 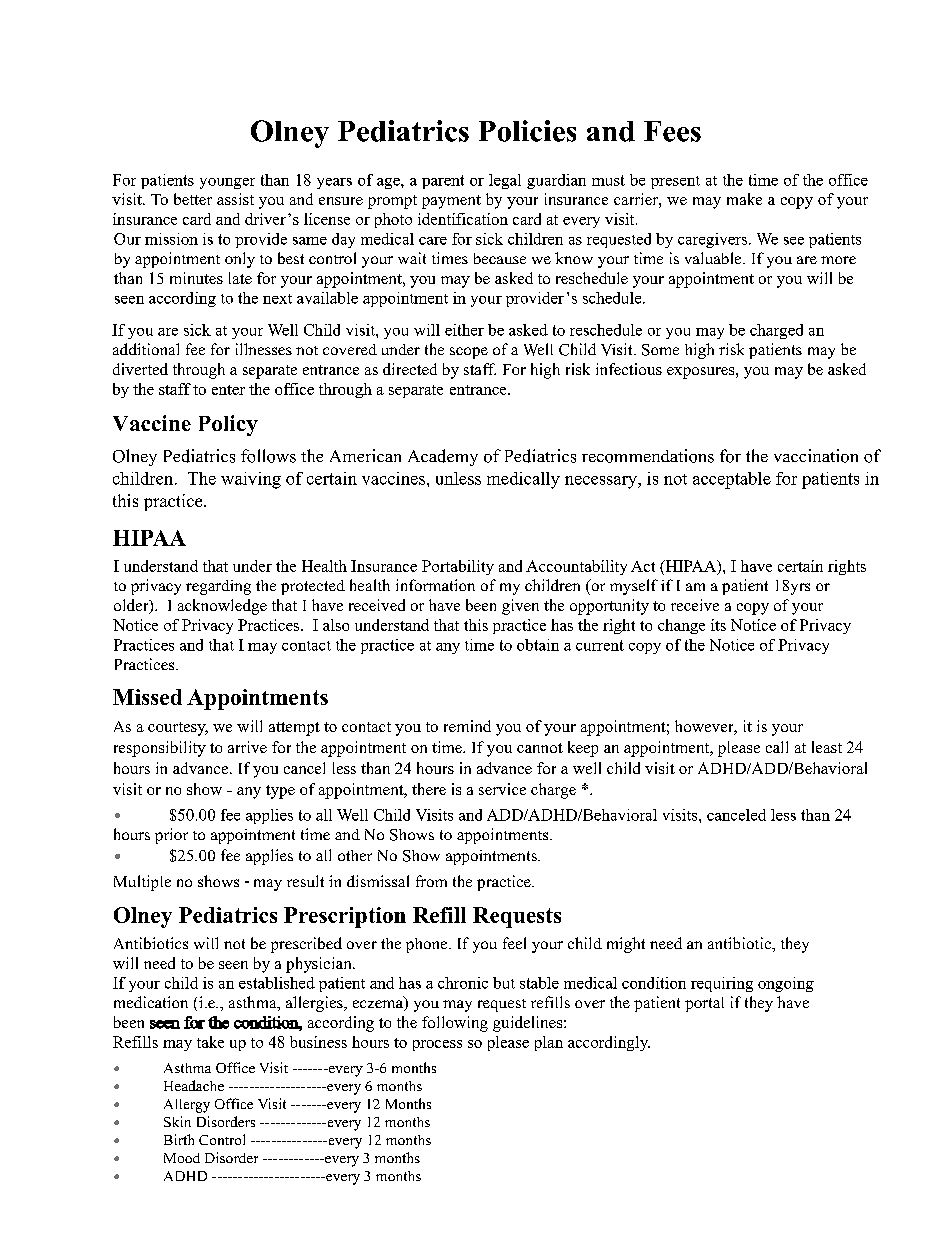 What do you see at coordinates (722, 984) in the screenshot?
I see `requiring` at bounding box center [722, 984].
